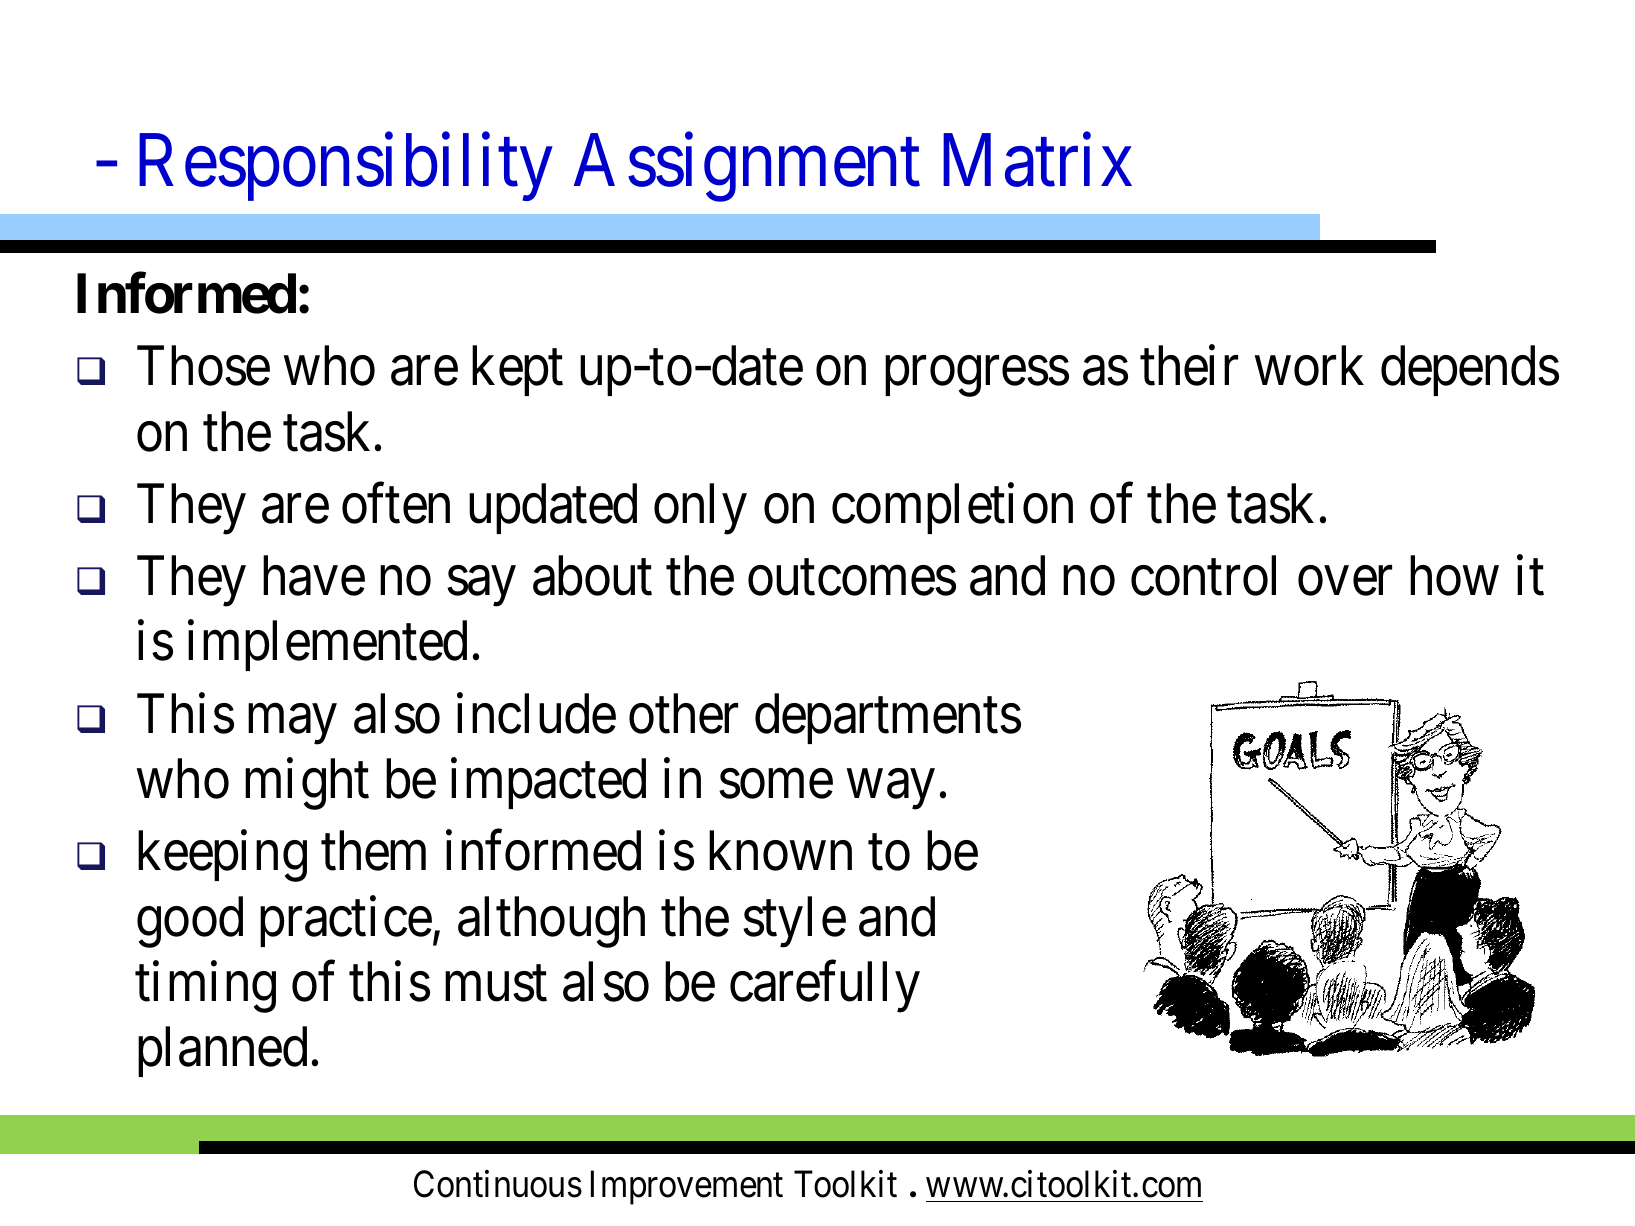 The width and height of the image is (1635, 1226). Describe the element at coordinates (346, 167) in the image. I see `Responsibility` at that location.
